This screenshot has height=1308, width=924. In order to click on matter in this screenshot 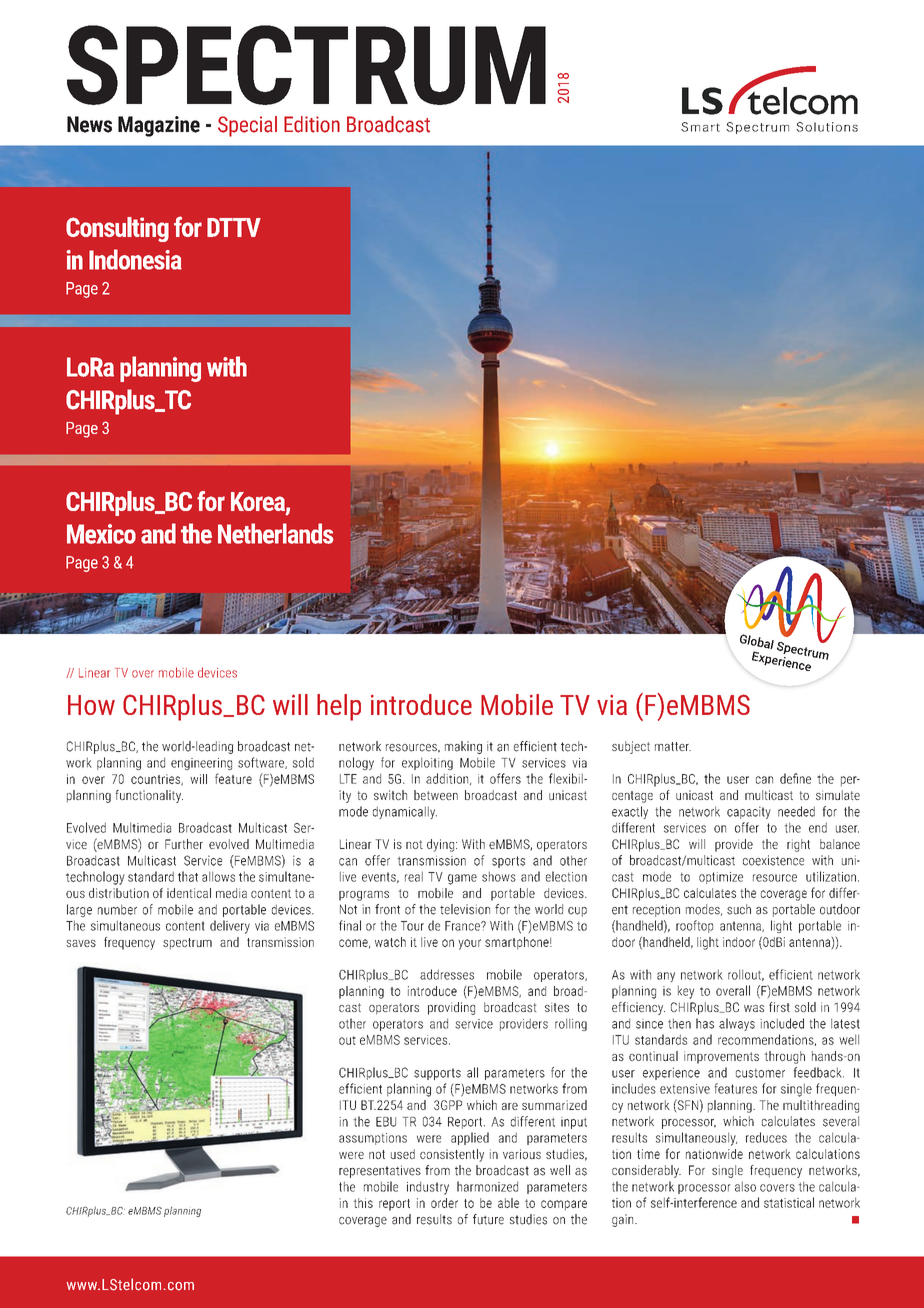, I will do `click(673, 746)`.
